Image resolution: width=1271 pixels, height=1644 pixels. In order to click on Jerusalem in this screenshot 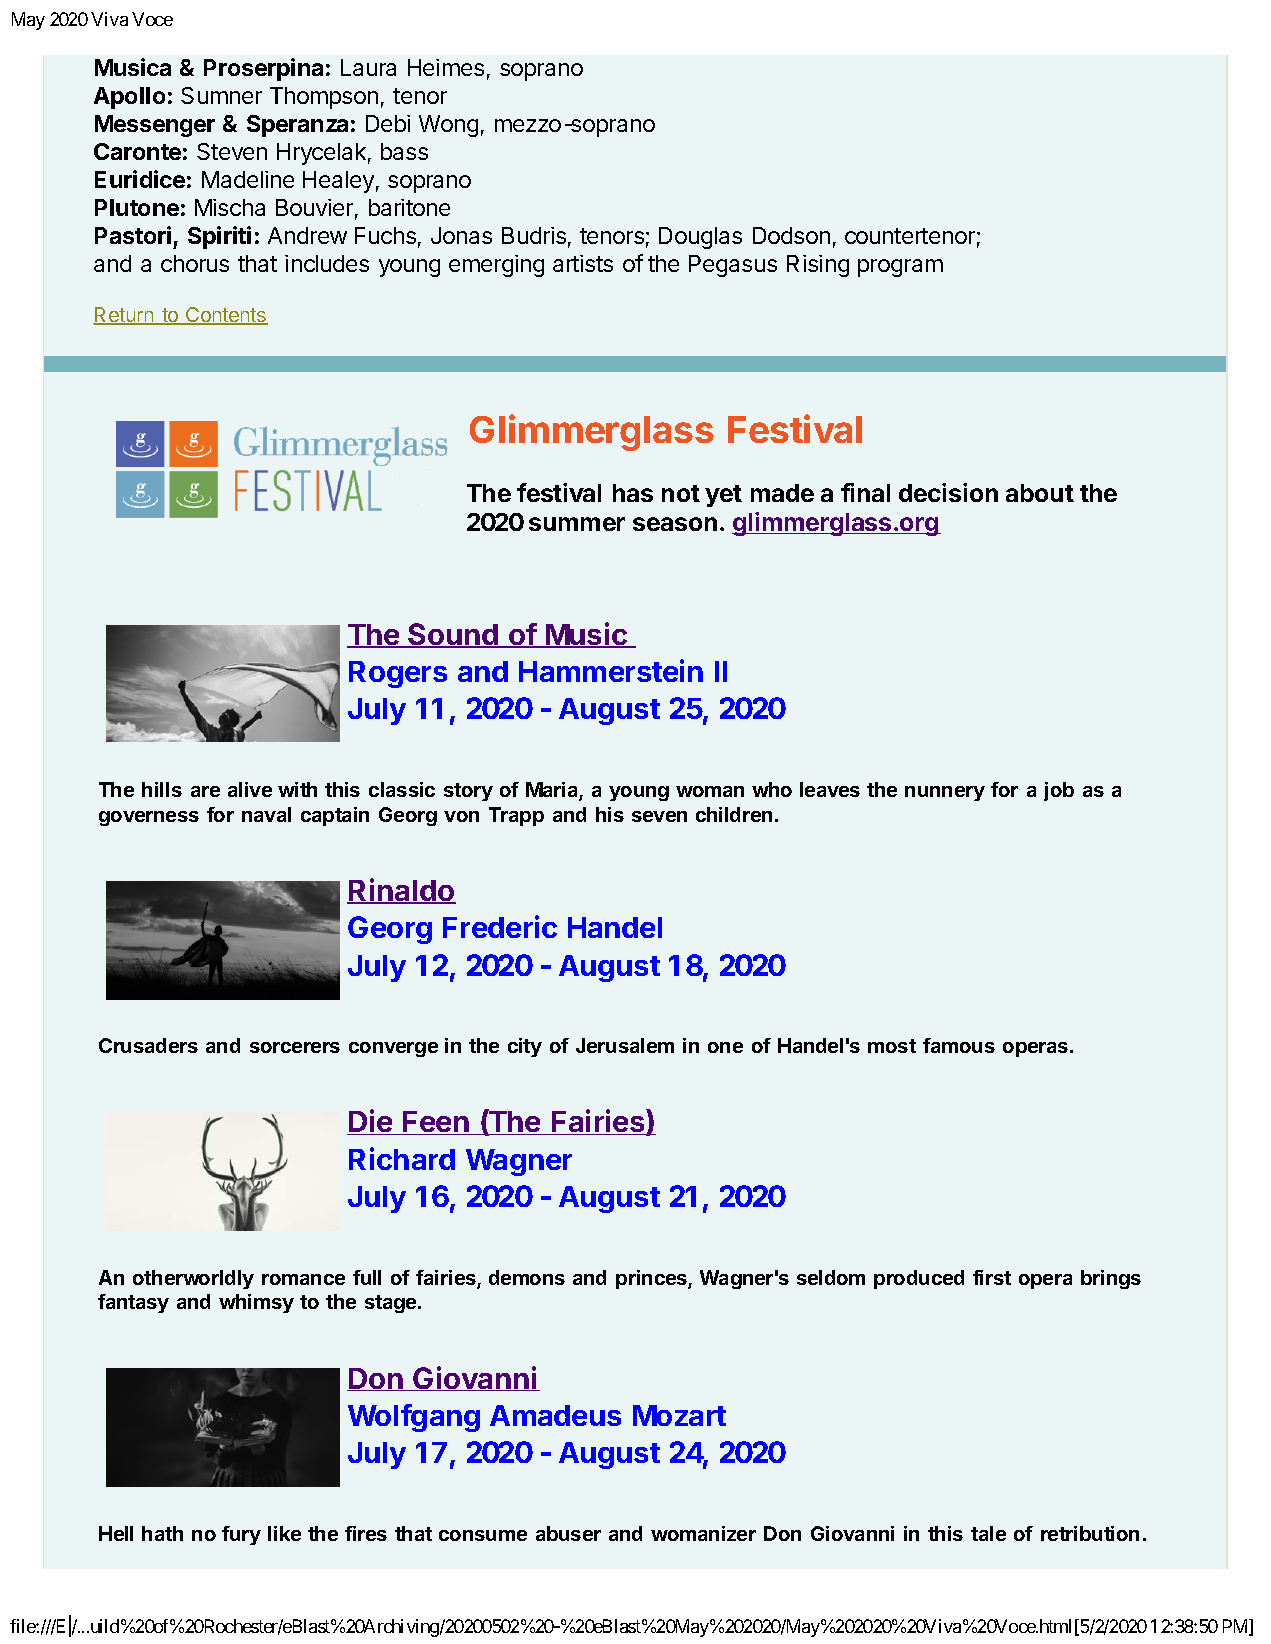, I will do `click(625, 1045)`.
